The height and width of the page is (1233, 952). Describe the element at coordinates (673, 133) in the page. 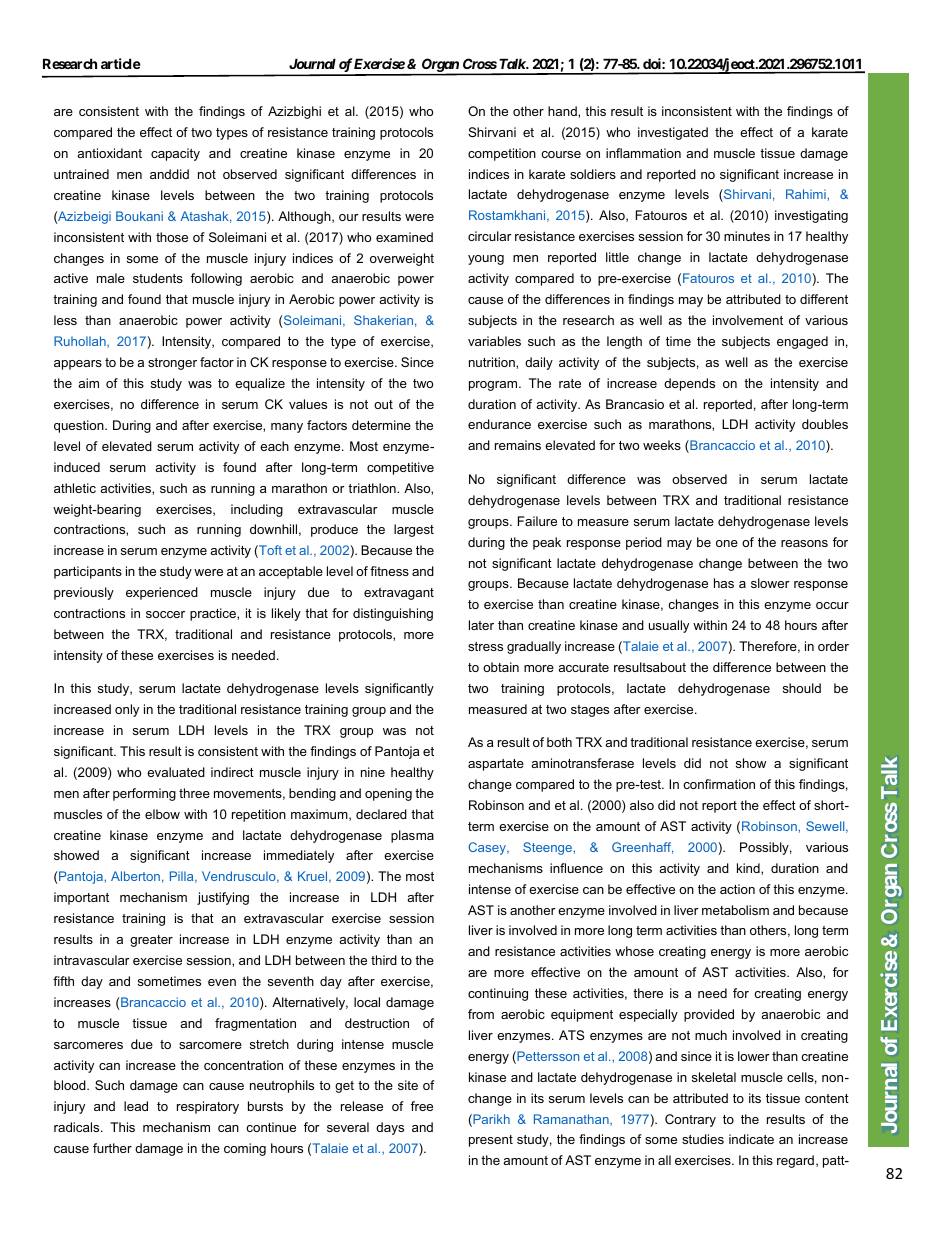

I see `investigated` at that location.
